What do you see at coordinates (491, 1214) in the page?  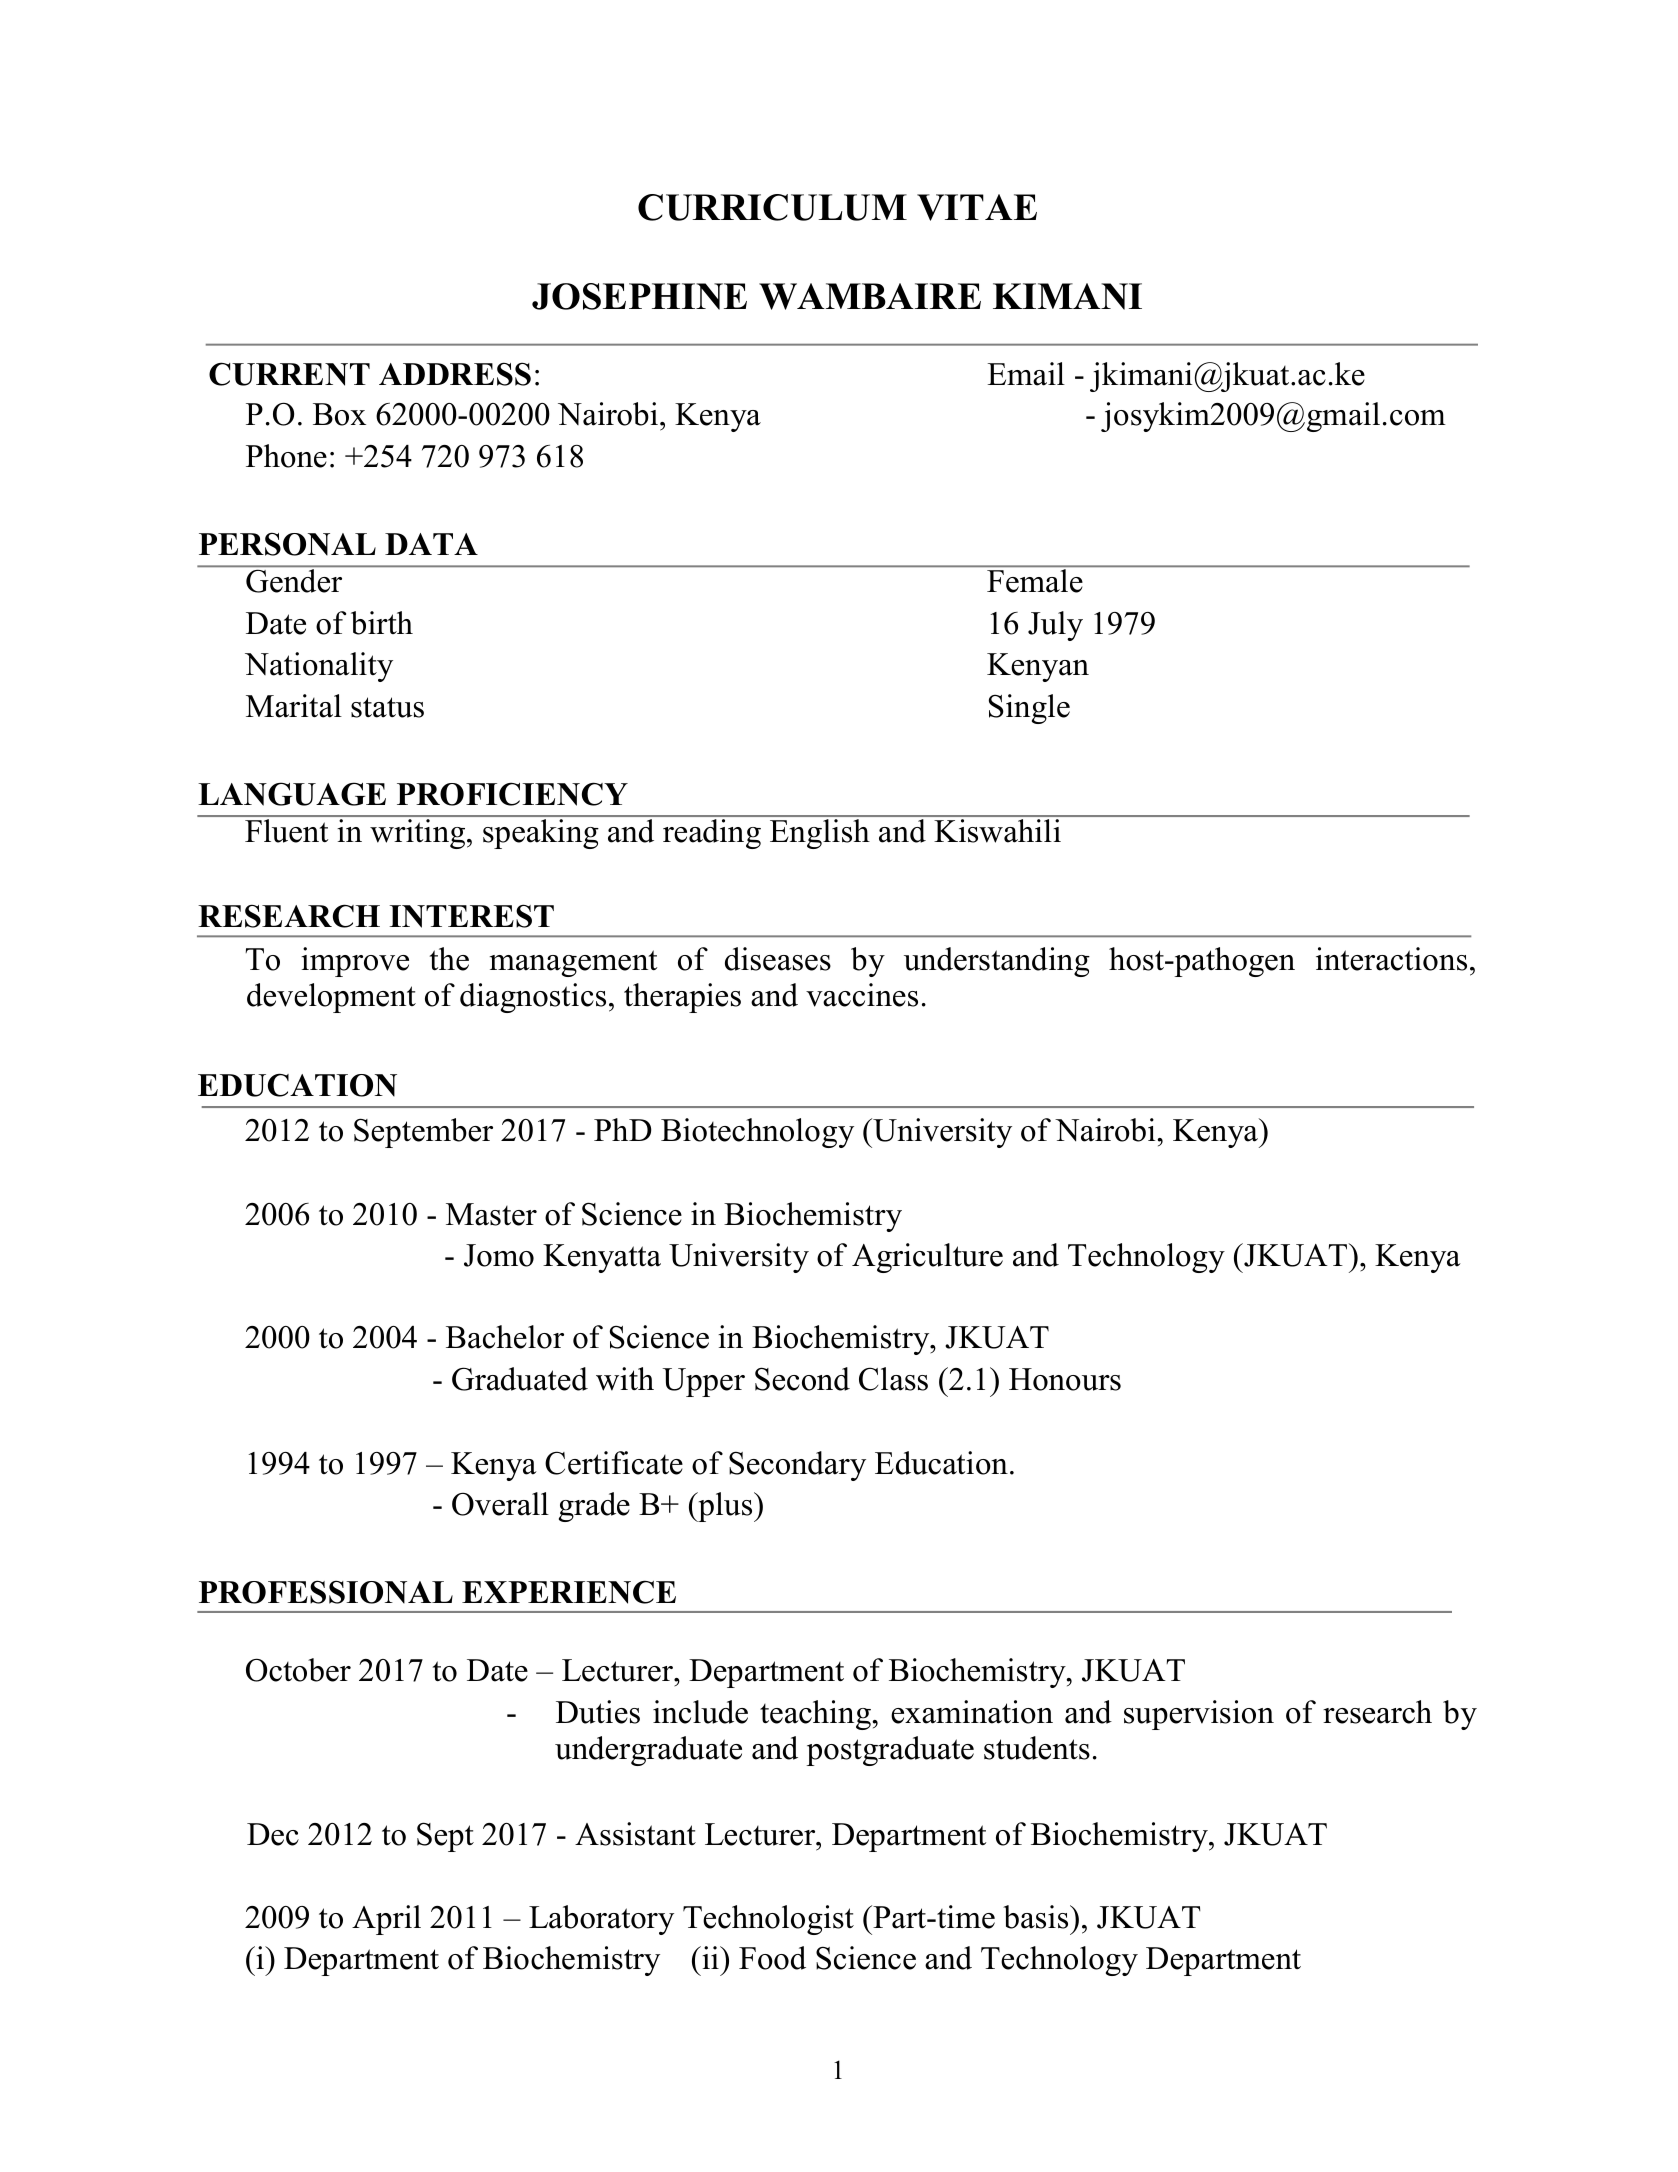 I see `Master` at bounding box center [491, 1214].
